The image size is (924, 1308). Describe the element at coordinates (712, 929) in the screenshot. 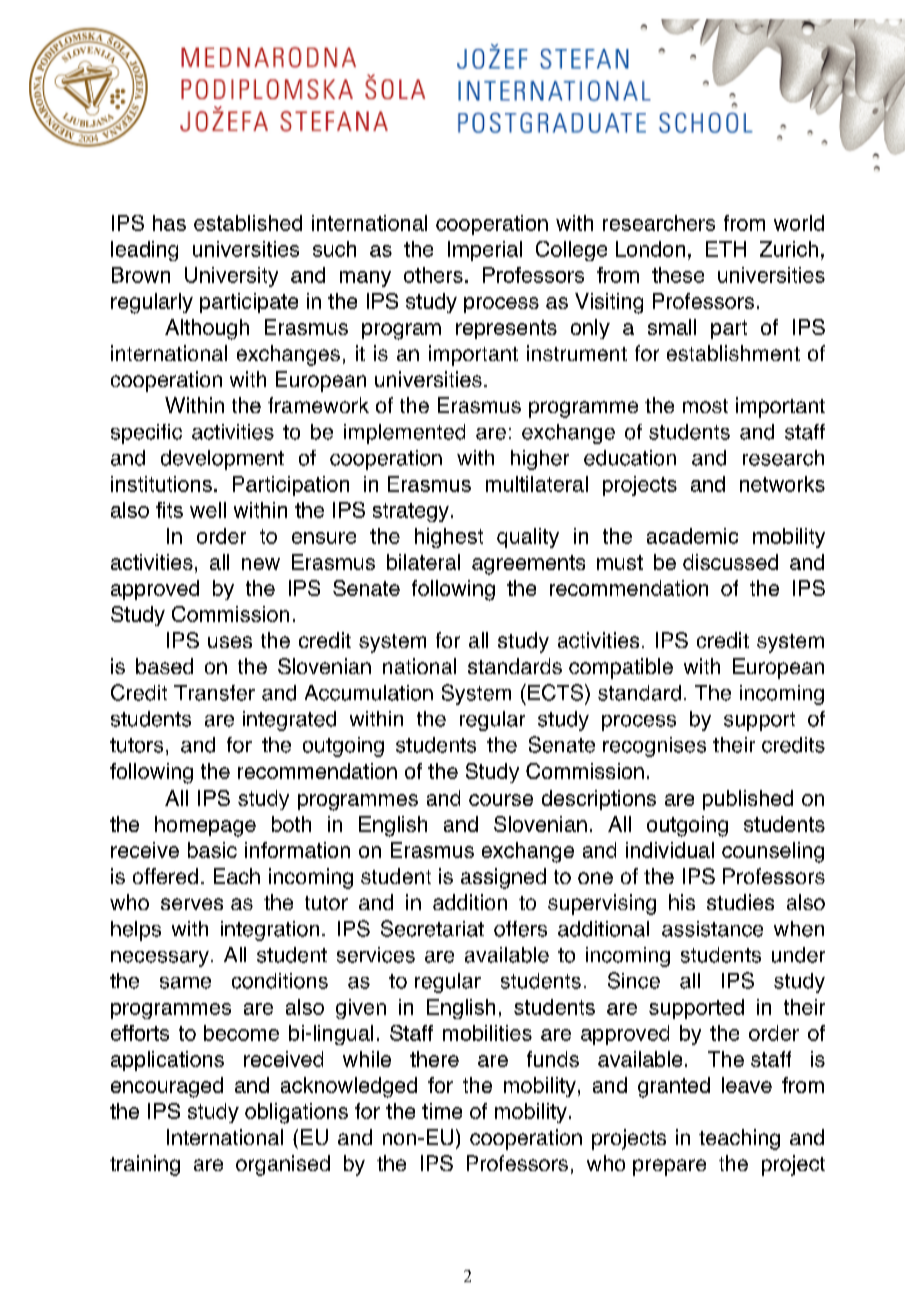

I see `assistance` at that location.
